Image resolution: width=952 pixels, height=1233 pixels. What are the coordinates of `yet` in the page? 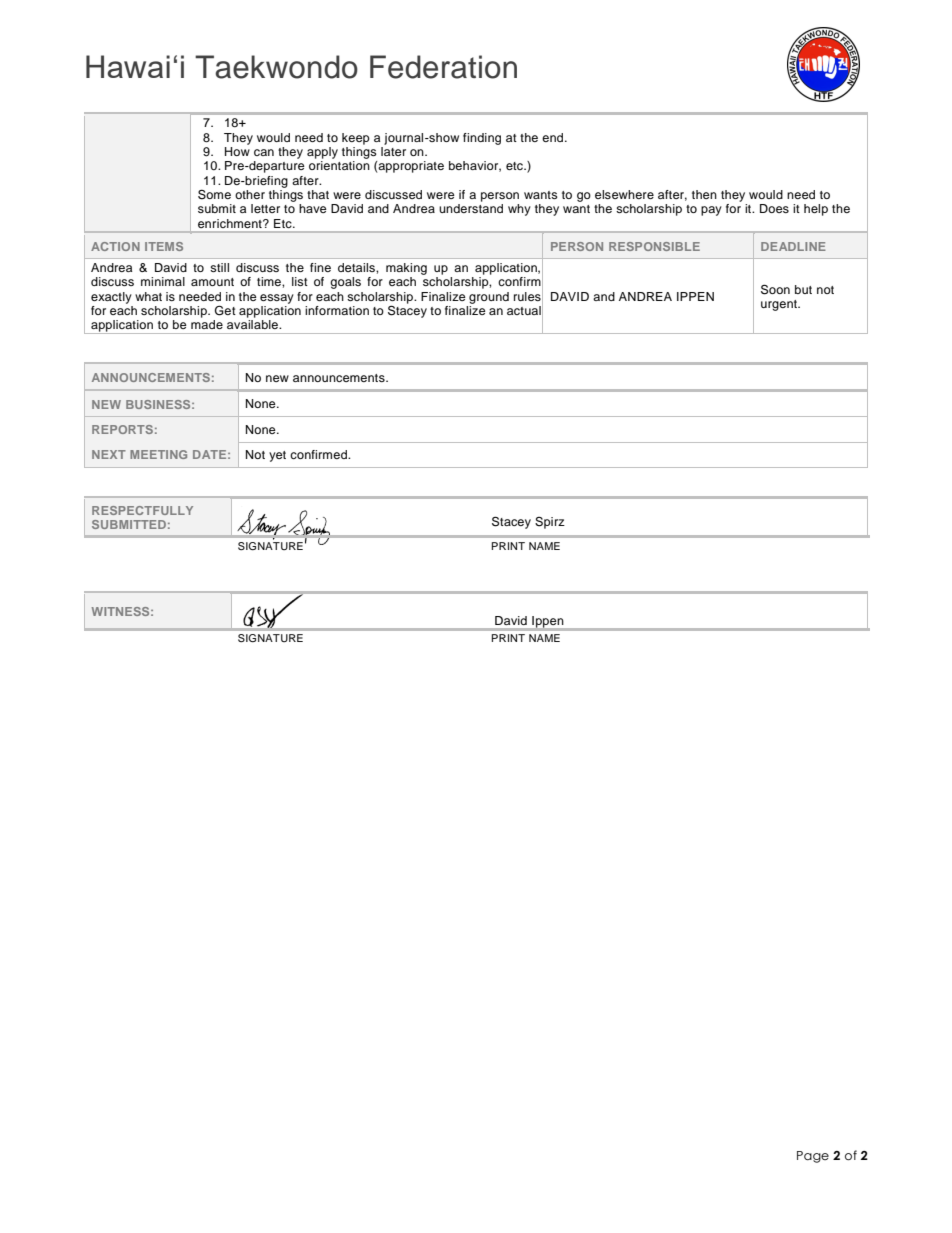 It's located at (277, 456).
